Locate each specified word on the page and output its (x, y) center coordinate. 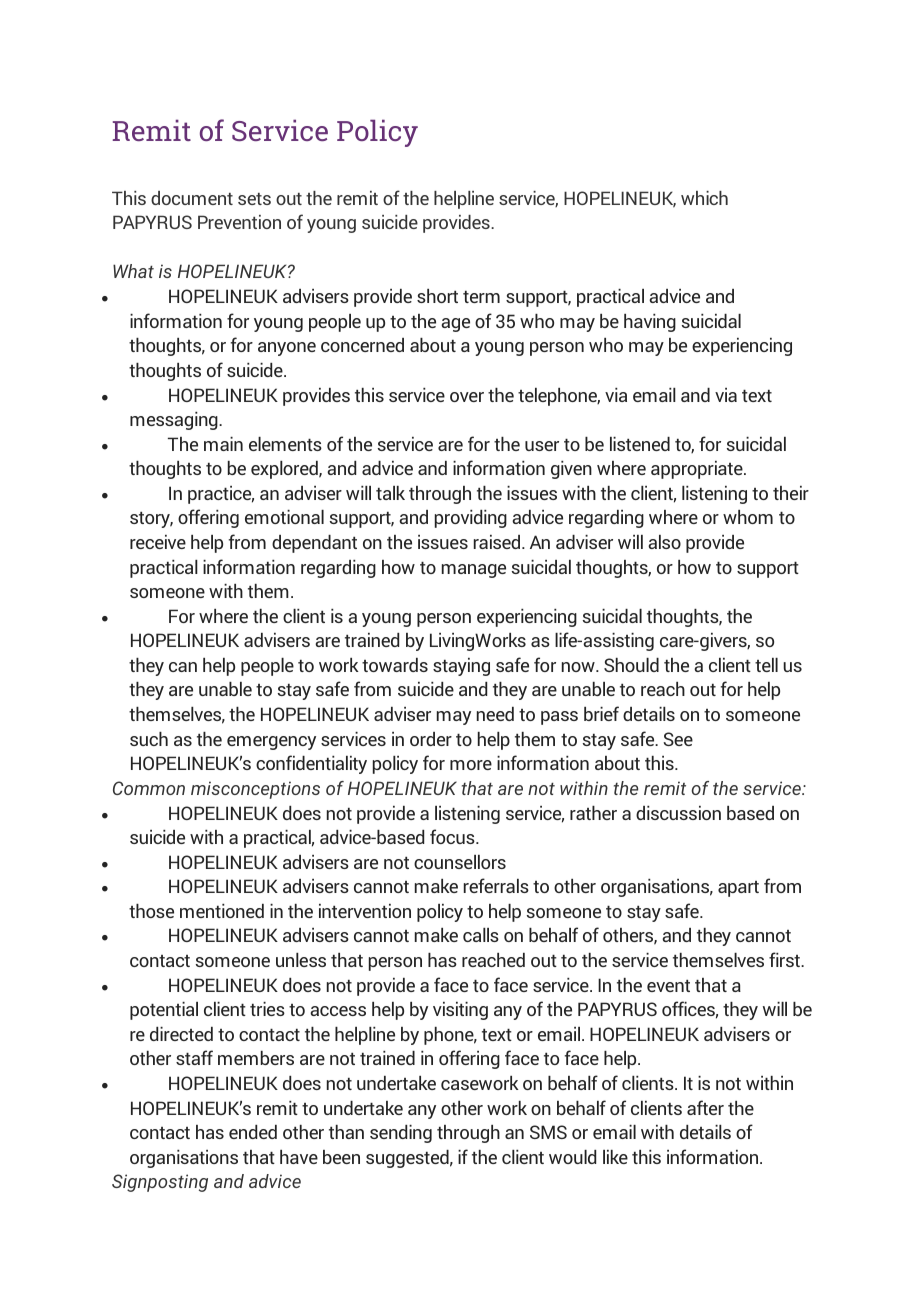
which (704, 198)
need (495, 714)
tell (766, 665)
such (149, 739)
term (481, 296)
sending (401, 1134)
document (192, 198)
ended (253, 1132)
